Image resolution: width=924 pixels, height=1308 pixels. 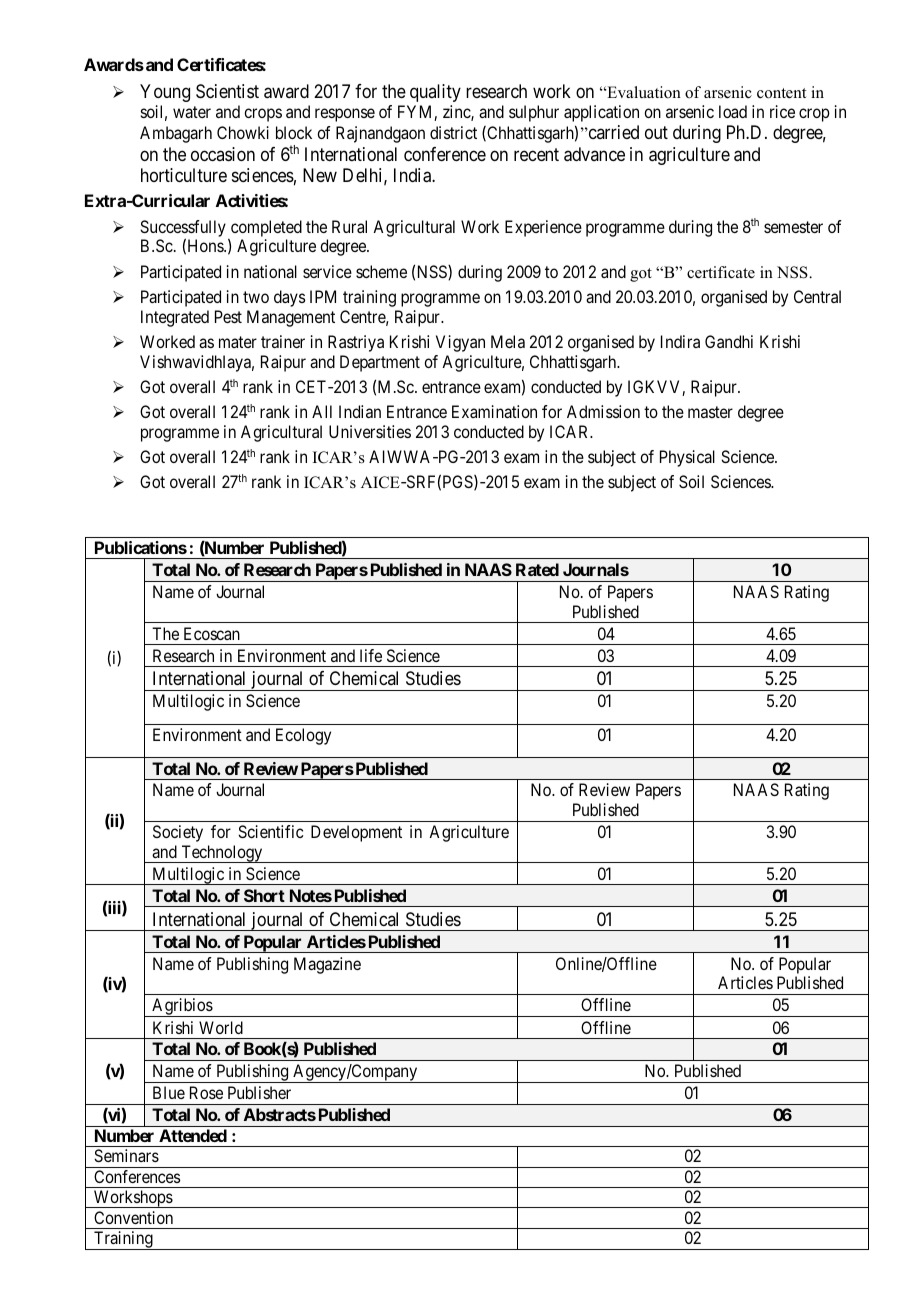 What do you see at coordinates (259, 1092) in the screenshot?
I see `Publisher` at bounding box center [259, 1092].
